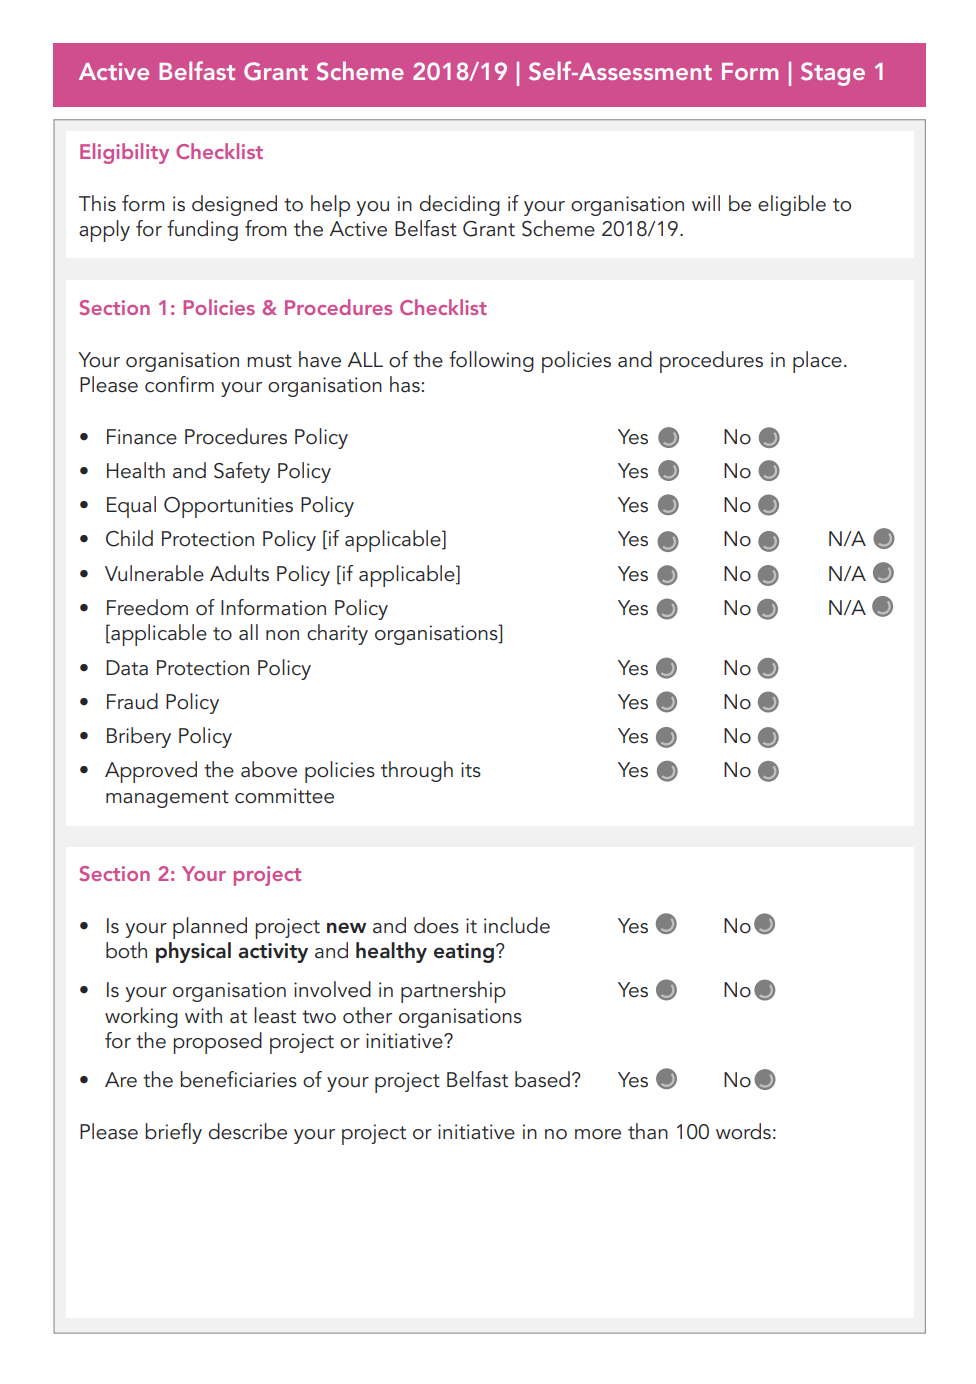 The image size is (976, 1384). Describe the element at coordinates (471, 770) in the screenshot. I see `its` at that location.
